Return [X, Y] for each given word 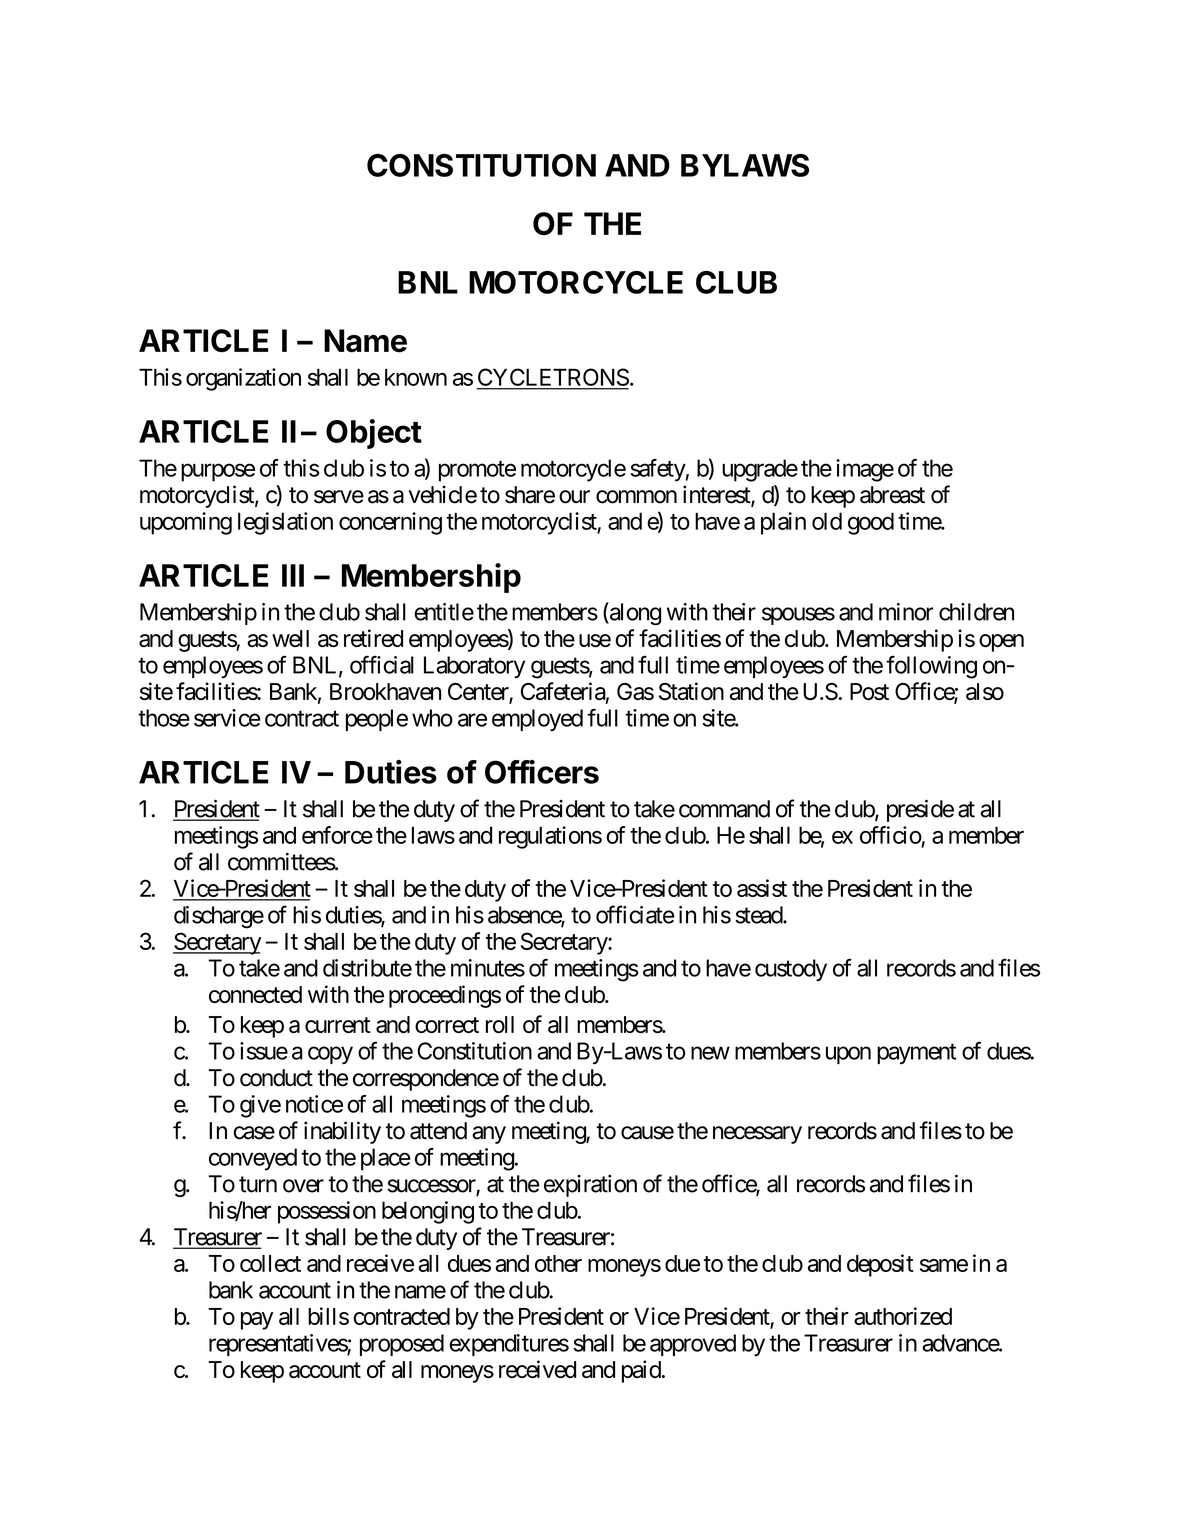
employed [537, 720]
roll [500, 1024]
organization [243, 379]
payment [917, 1054]
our [574, 497]
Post [869, 691]
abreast [892, 495]
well [290, 638]
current [338, 1025]
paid [642, 1371]
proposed [402, 1345]
